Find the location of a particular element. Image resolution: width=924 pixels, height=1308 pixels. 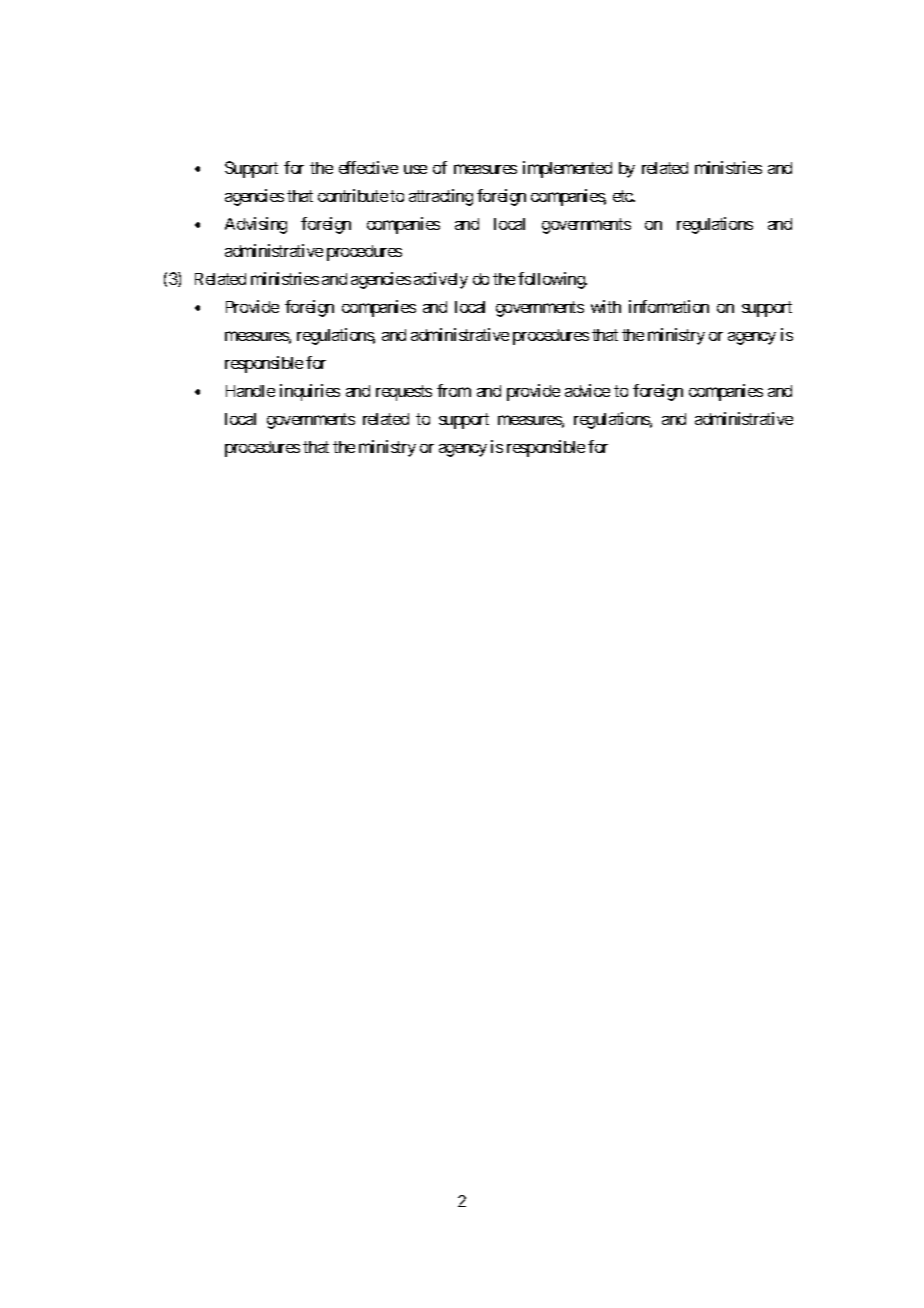

use is located at coordinates (415, 169).
